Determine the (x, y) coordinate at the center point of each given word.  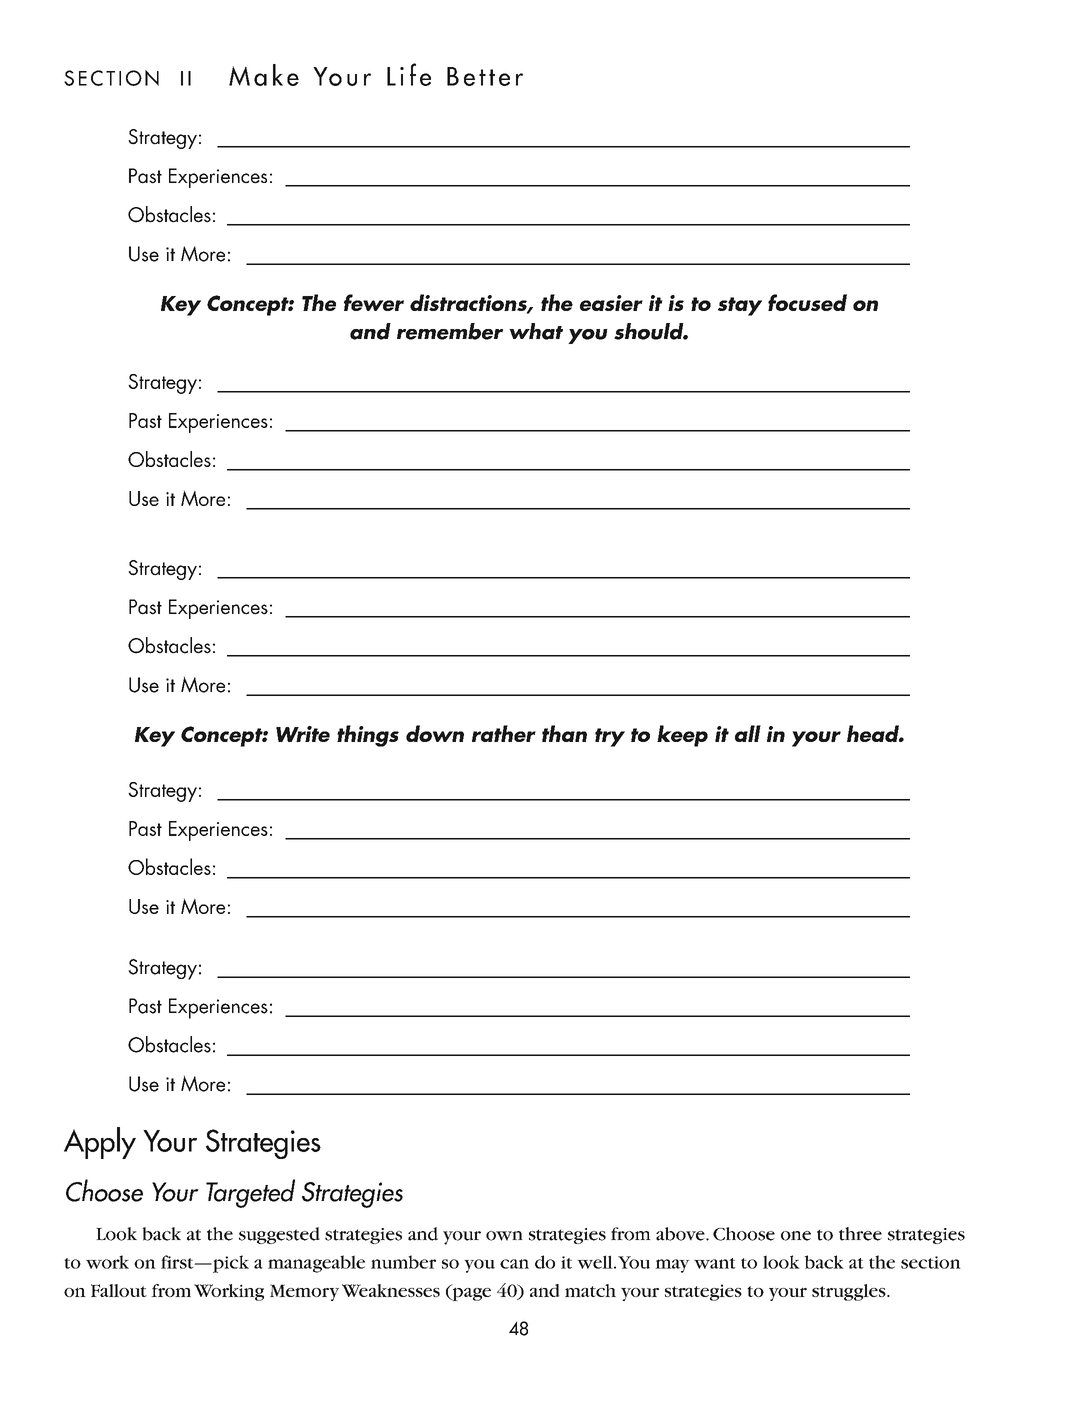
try (610, 737)
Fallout (119, 1290)
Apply (100, 1143)
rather (504, 733)
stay (740, 306)
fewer (374, 302)
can (514, 1264)
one (796, 1236)
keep (682, 736)
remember (450, 331)
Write (303, 734)
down (435, 733)
